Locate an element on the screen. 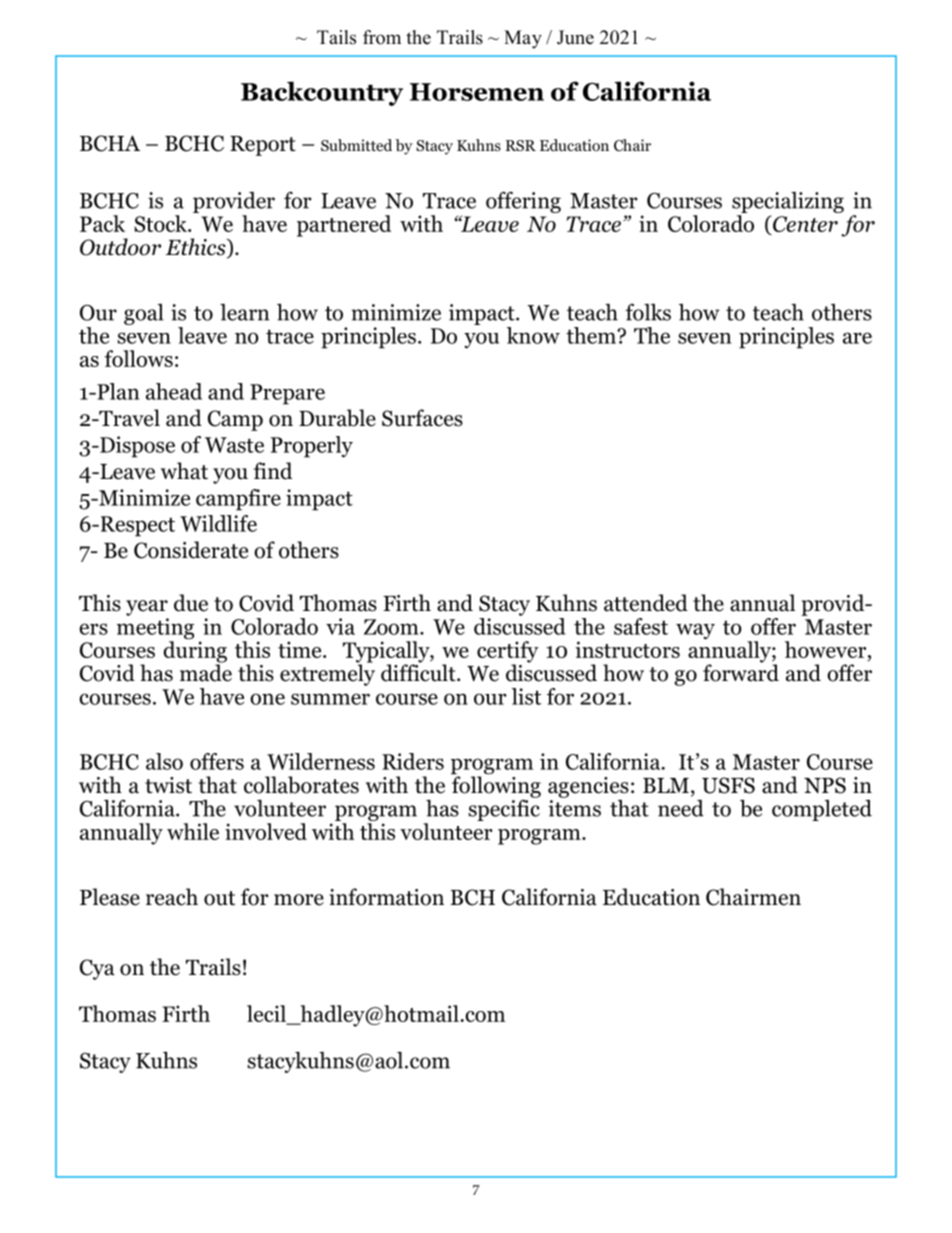 Image resolution: width=952 pixels, height=1233 pixels. reach is located at coordinates (172, 897).
